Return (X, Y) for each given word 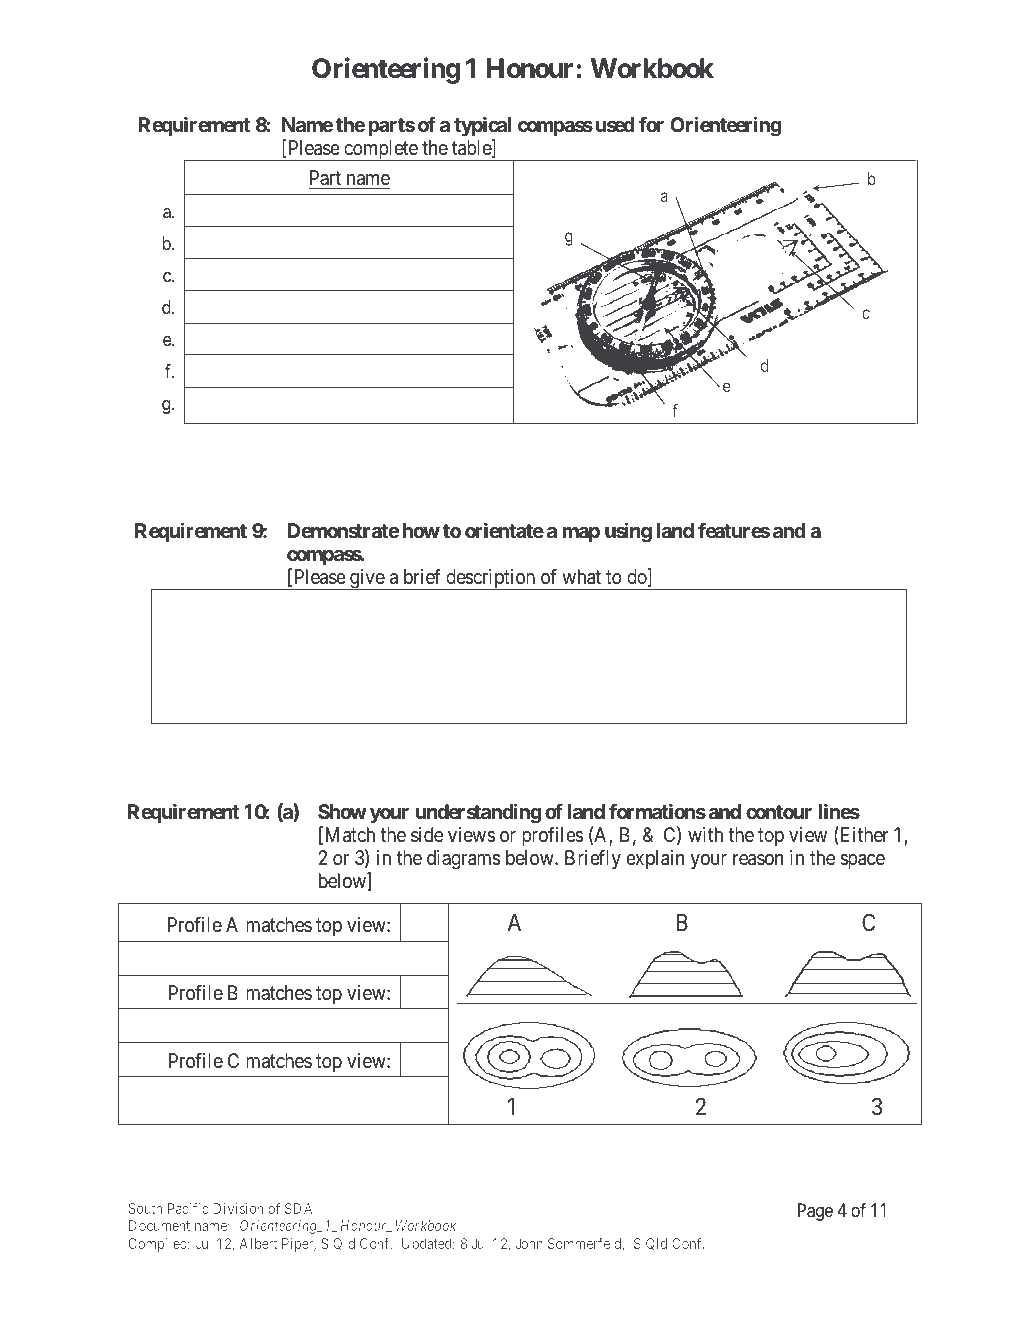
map (581, 534)
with (705, 834)
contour (779, 812)
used (615, 124)
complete (380, 150)
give (367, 579)
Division (238, 1208)
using (628, 533)
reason (758, 860)
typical (482, 126)
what (581, 577)
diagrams (464, 860)
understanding (478, 813)
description (491, 579)
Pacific (188, 1208)
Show (342, 811)
